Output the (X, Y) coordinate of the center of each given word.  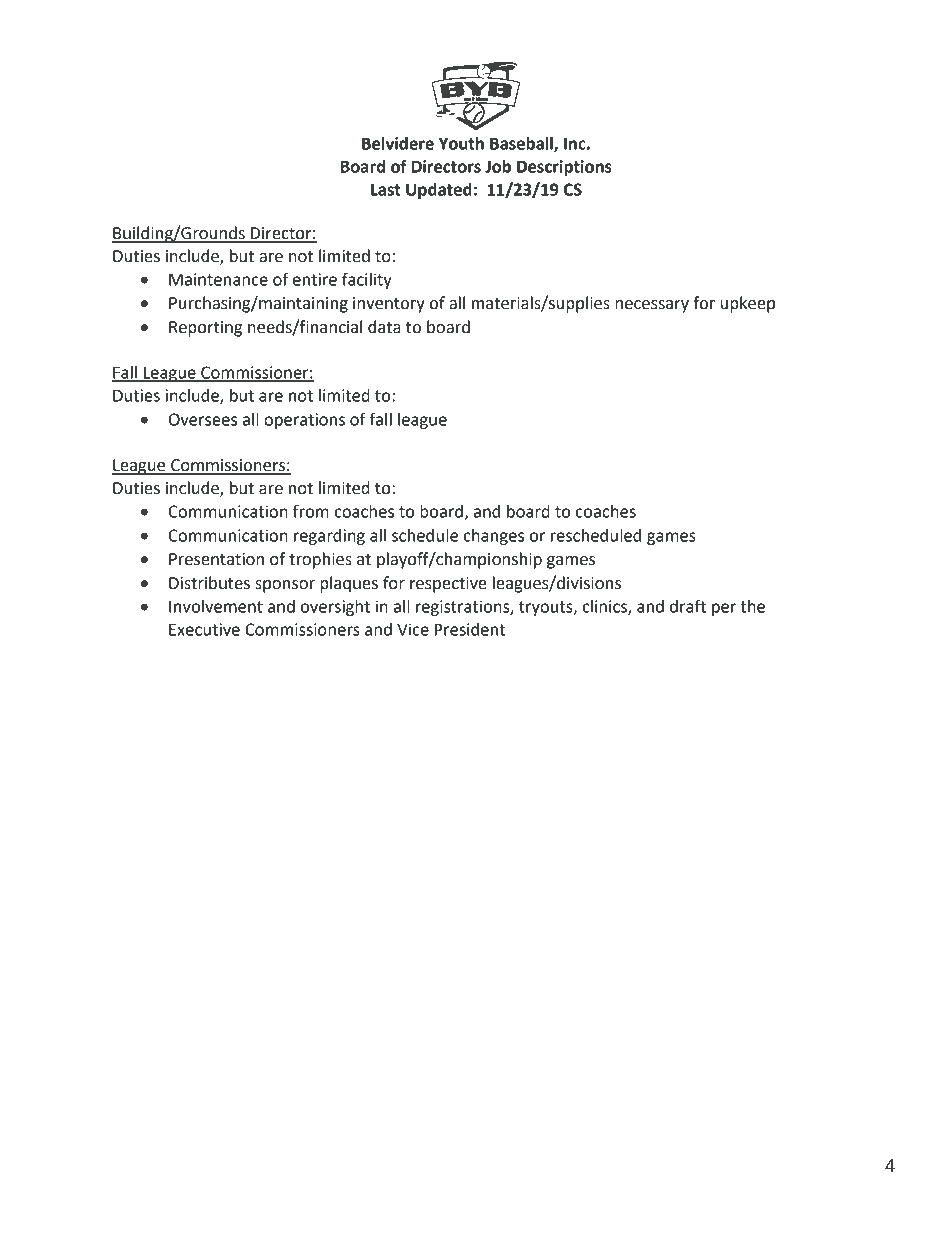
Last (386, 190)
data (384, 327)
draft (688, 606)
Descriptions (564, 168)
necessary (652, 306)
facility (367, 280)
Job (498, 166)
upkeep (748, 304)
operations (304, 421)
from (311, 511)
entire (315, 279)
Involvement (216, 606)
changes (494, 537)
